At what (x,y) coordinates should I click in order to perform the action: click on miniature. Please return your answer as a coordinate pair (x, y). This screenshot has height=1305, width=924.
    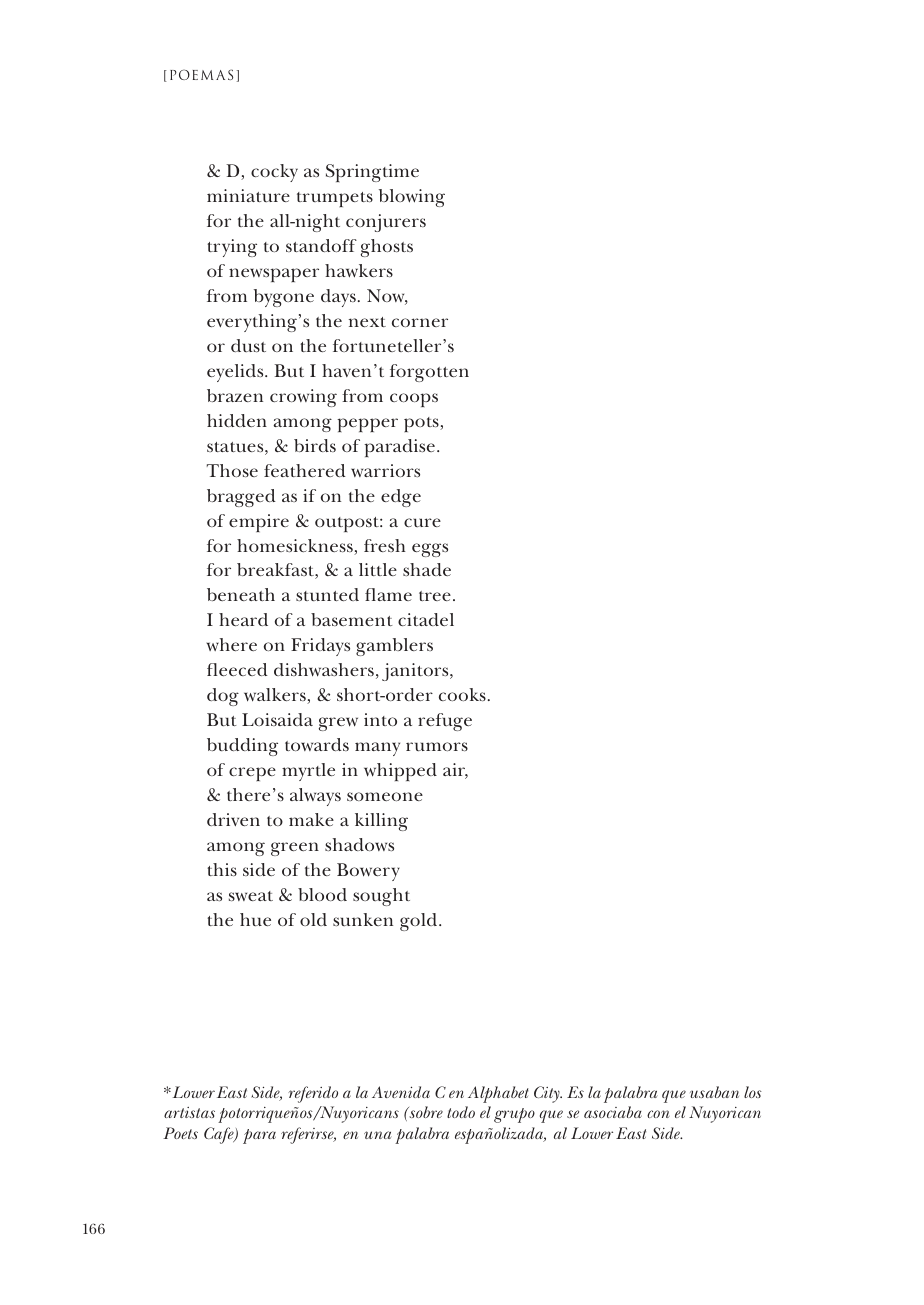
    Looking at the image, I should click on (248, 195).
